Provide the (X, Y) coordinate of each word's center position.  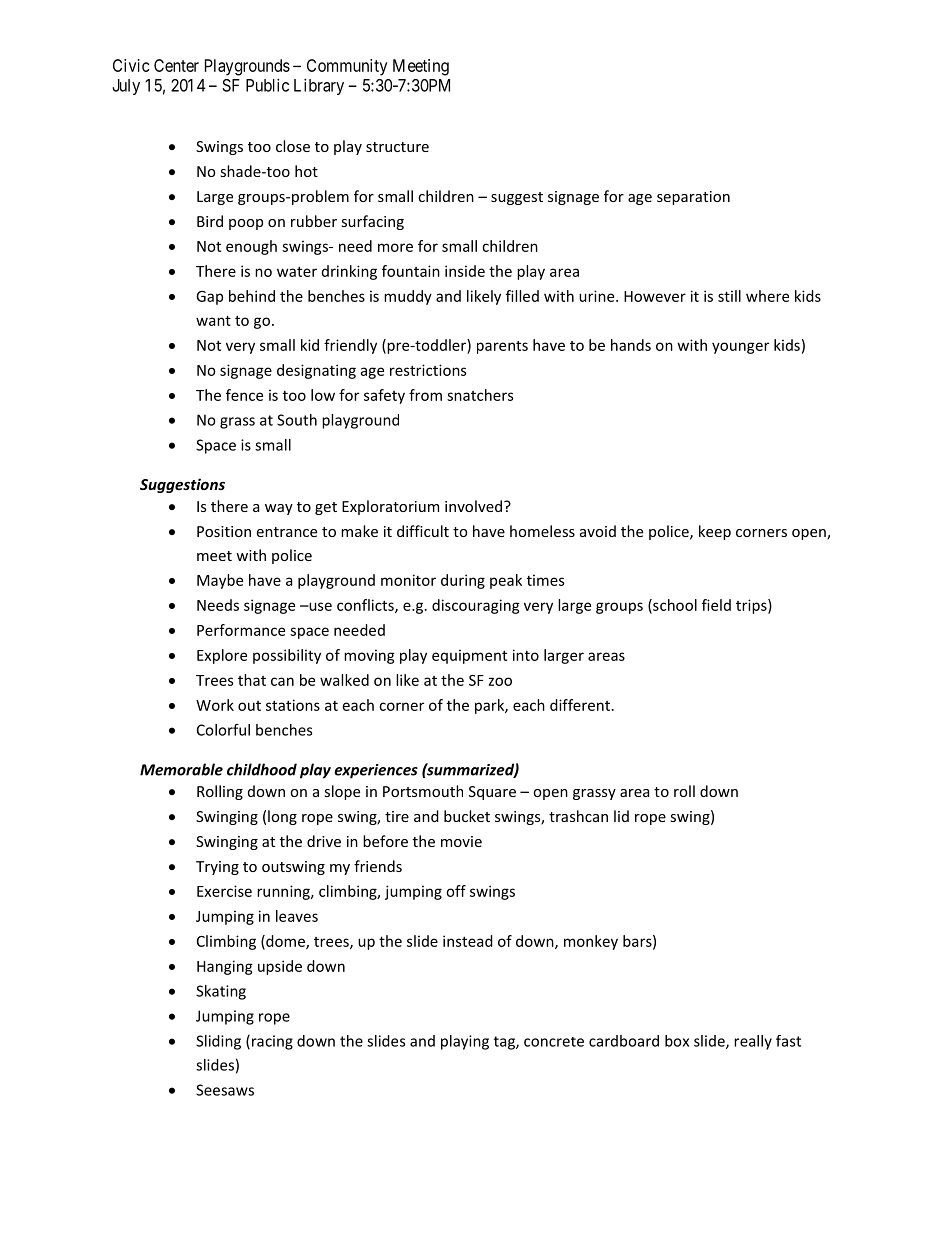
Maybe (220, 581)
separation (693, 198)
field (716, 605)
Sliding (218, 1042)
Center (176, 65)
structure (397, 147)
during (463, 581)
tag (505, 1043)
